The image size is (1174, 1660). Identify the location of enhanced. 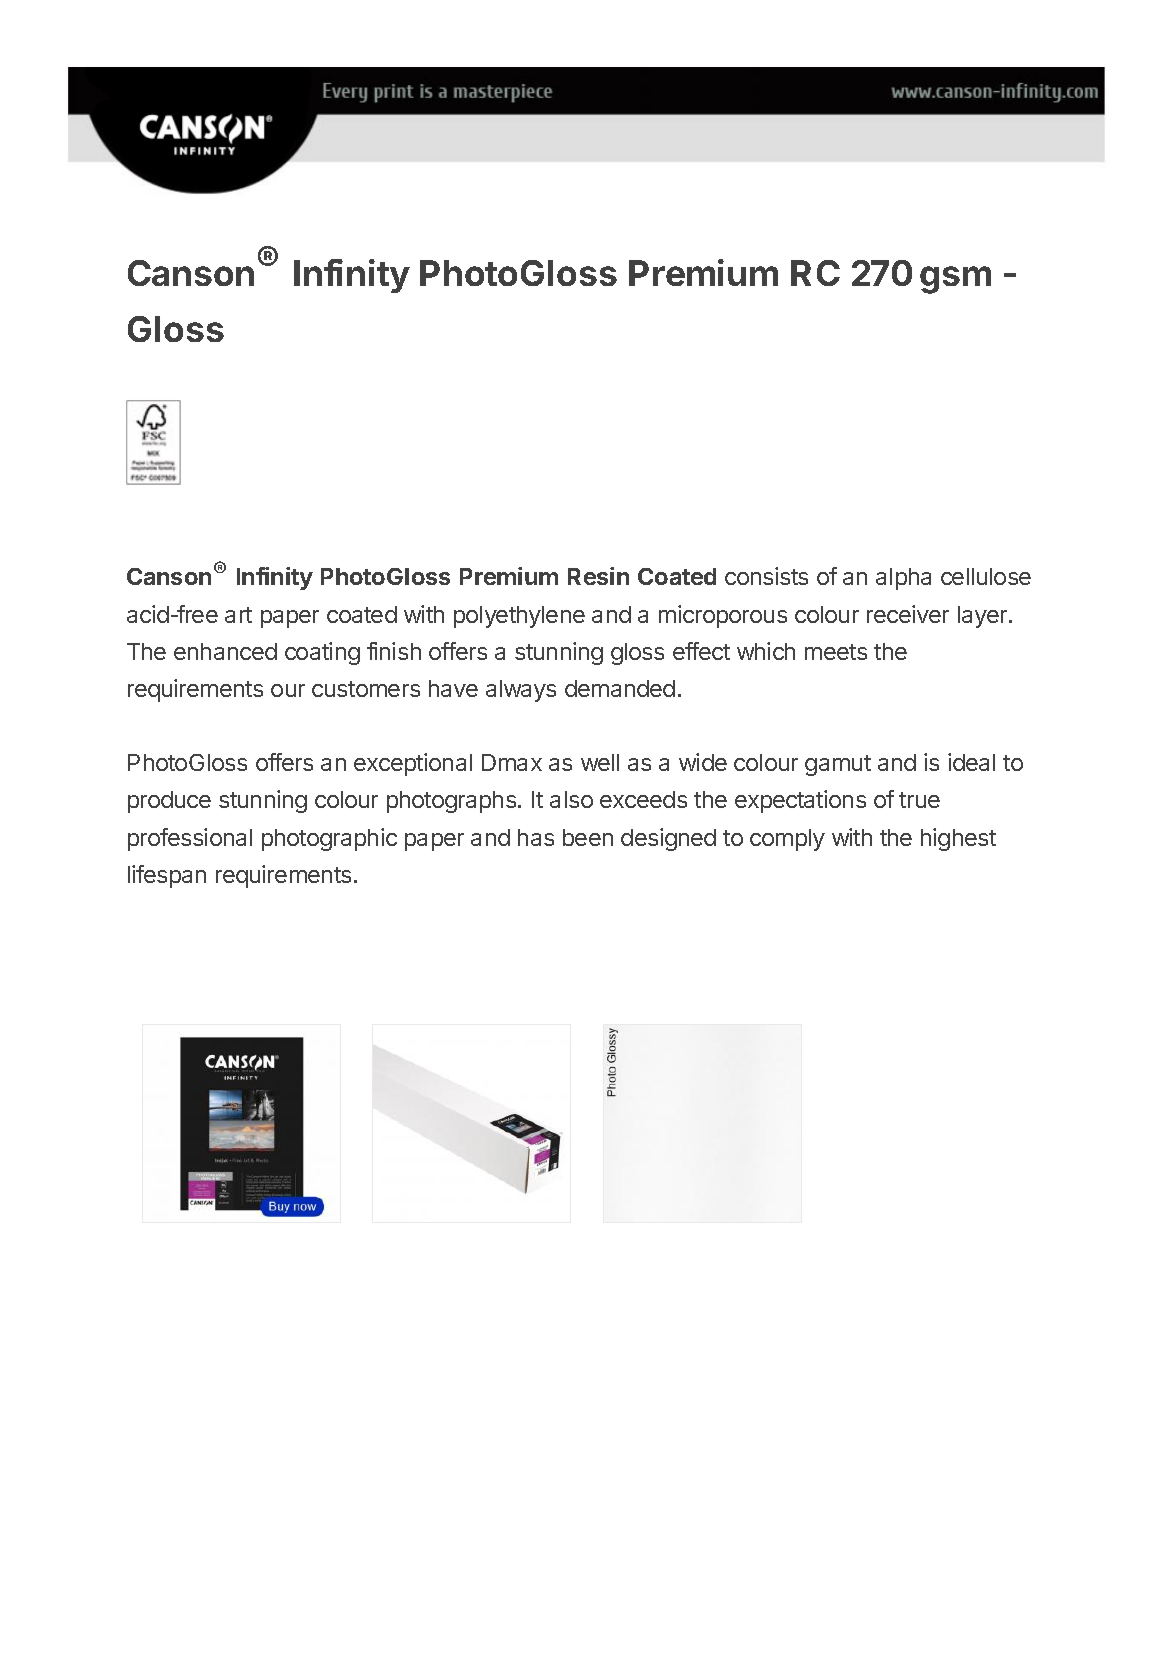
(225, 651).
